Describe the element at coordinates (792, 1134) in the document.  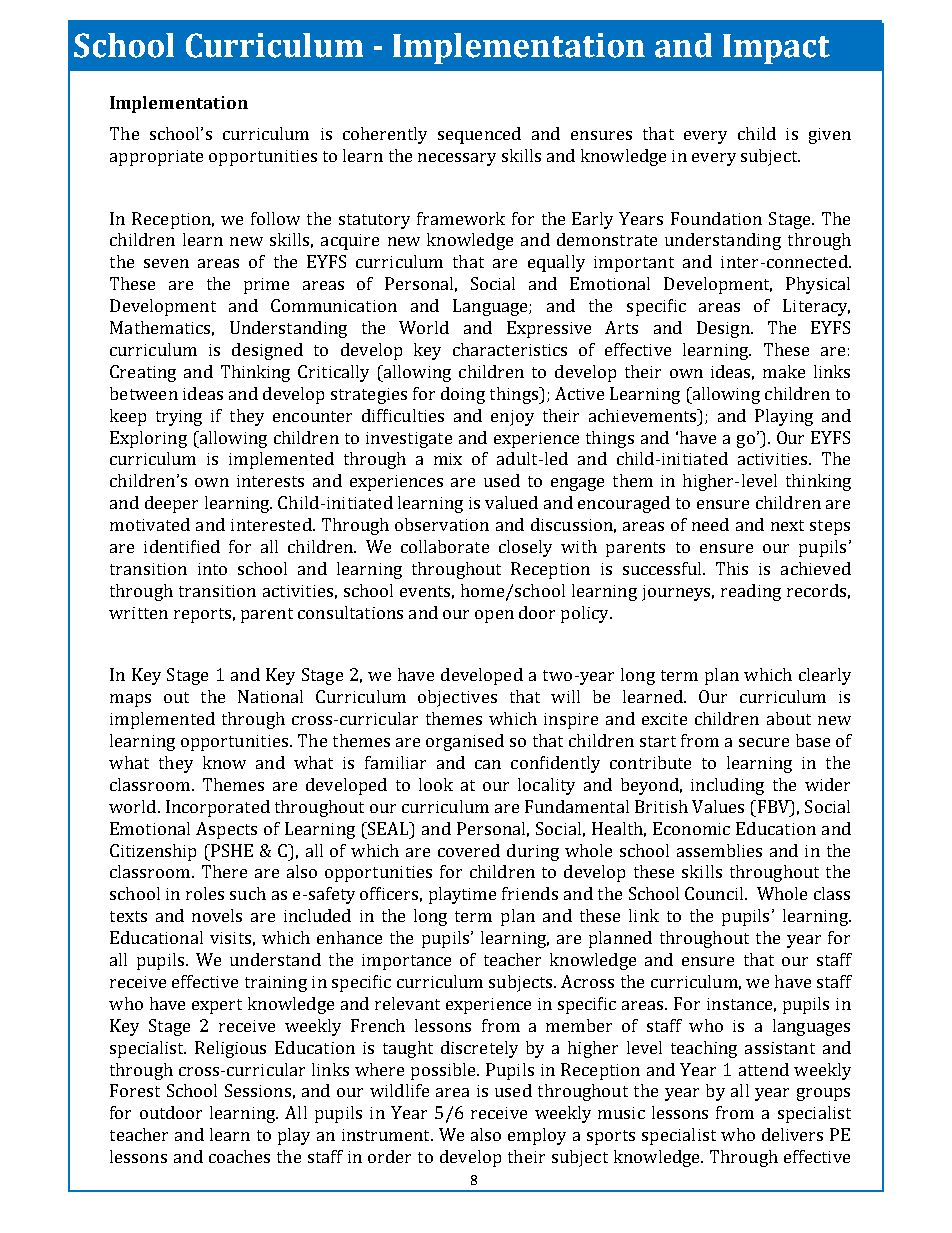
I see `delivers` at that location.
